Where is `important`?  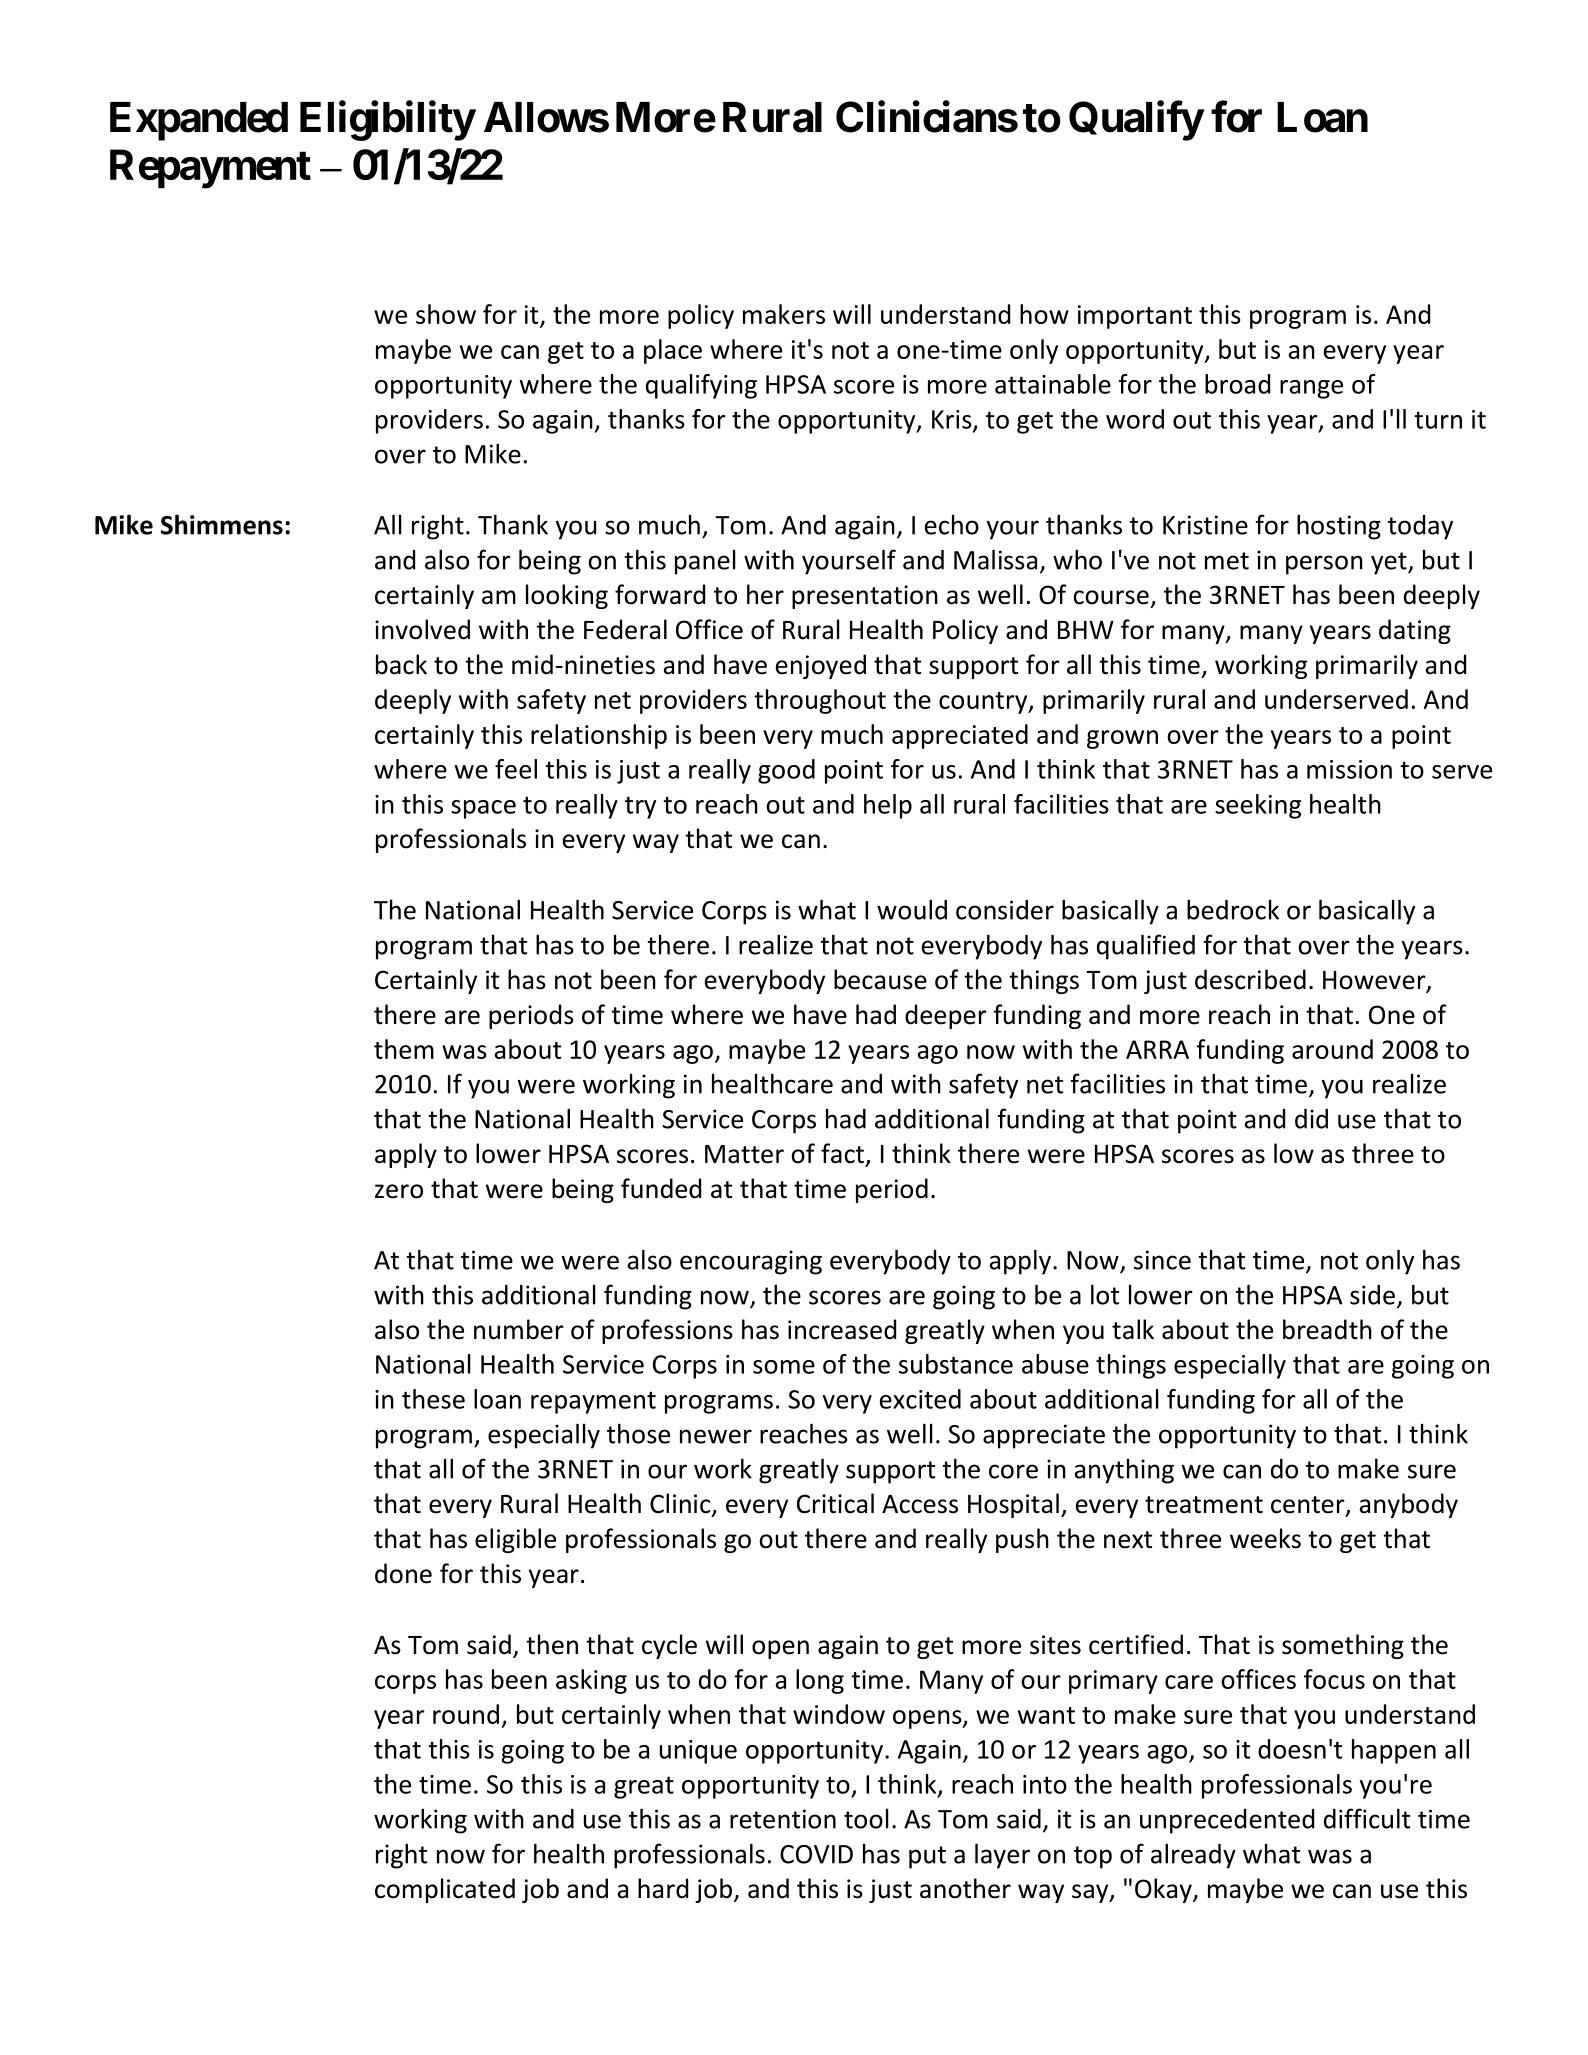 important is located at coordinates (1135, 317).
